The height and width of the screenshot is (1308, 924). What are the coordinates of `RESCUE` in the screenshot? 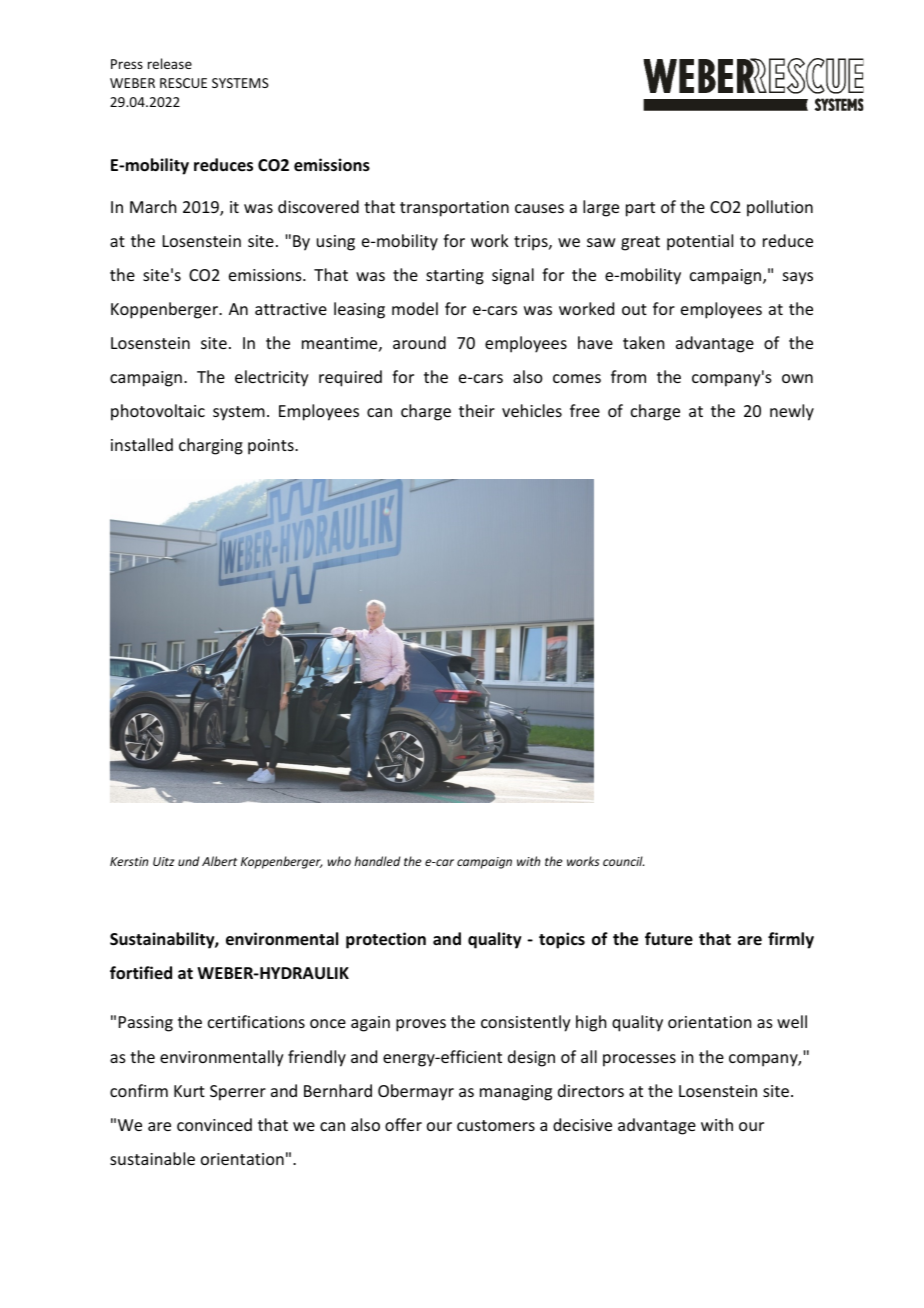 It's located at (183, 83).
